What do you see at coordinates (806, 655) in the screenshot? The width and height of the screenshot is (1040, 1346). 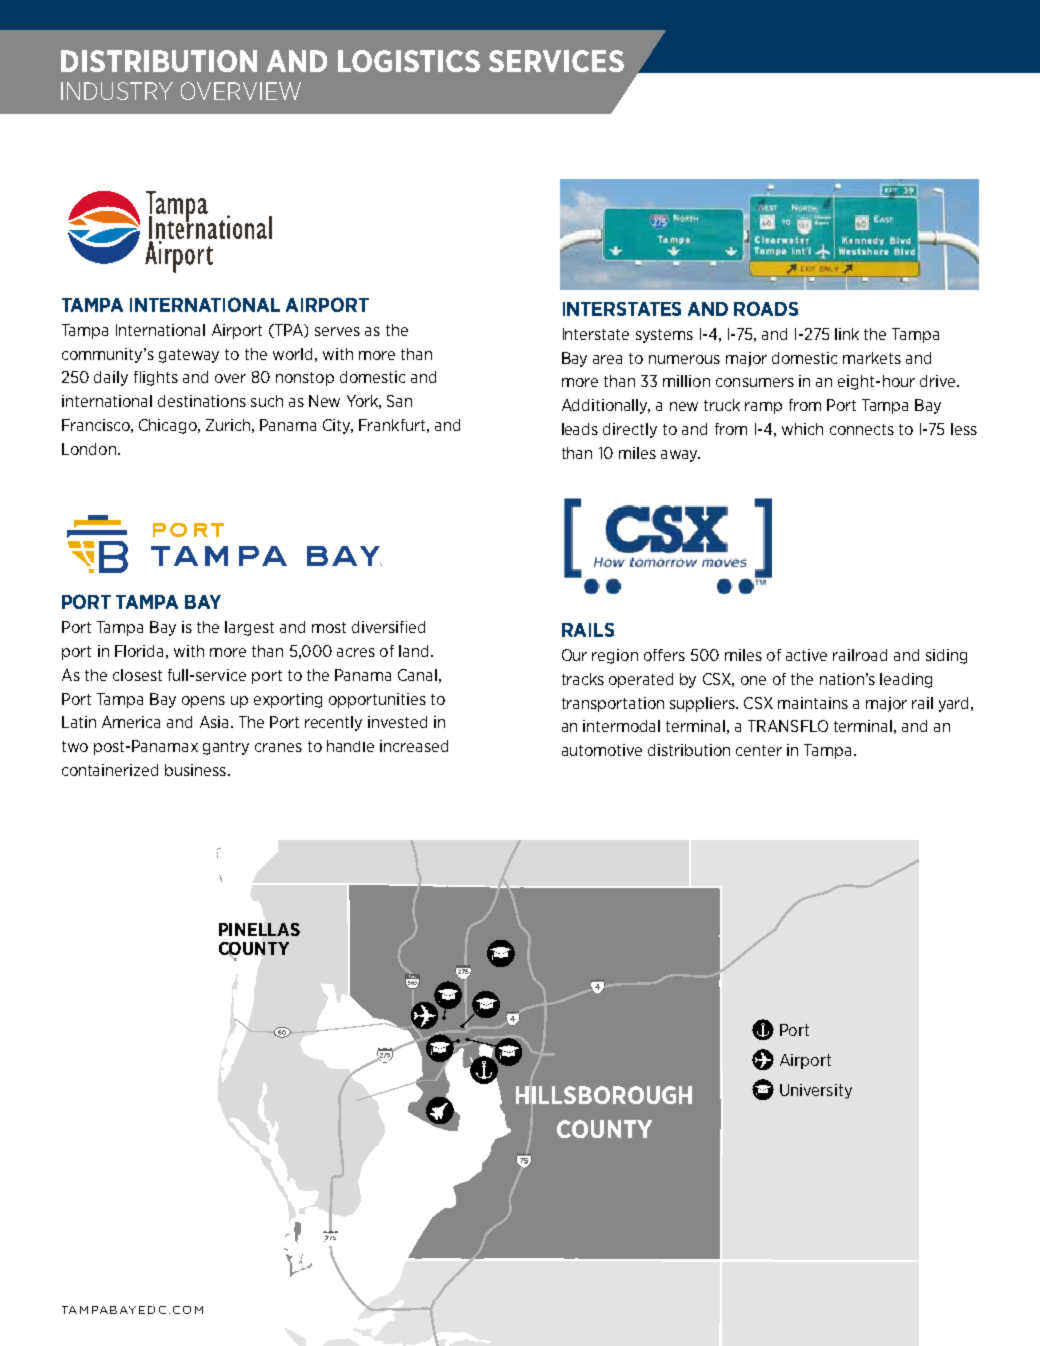 I see `active` at bounding box center [806, 655].
